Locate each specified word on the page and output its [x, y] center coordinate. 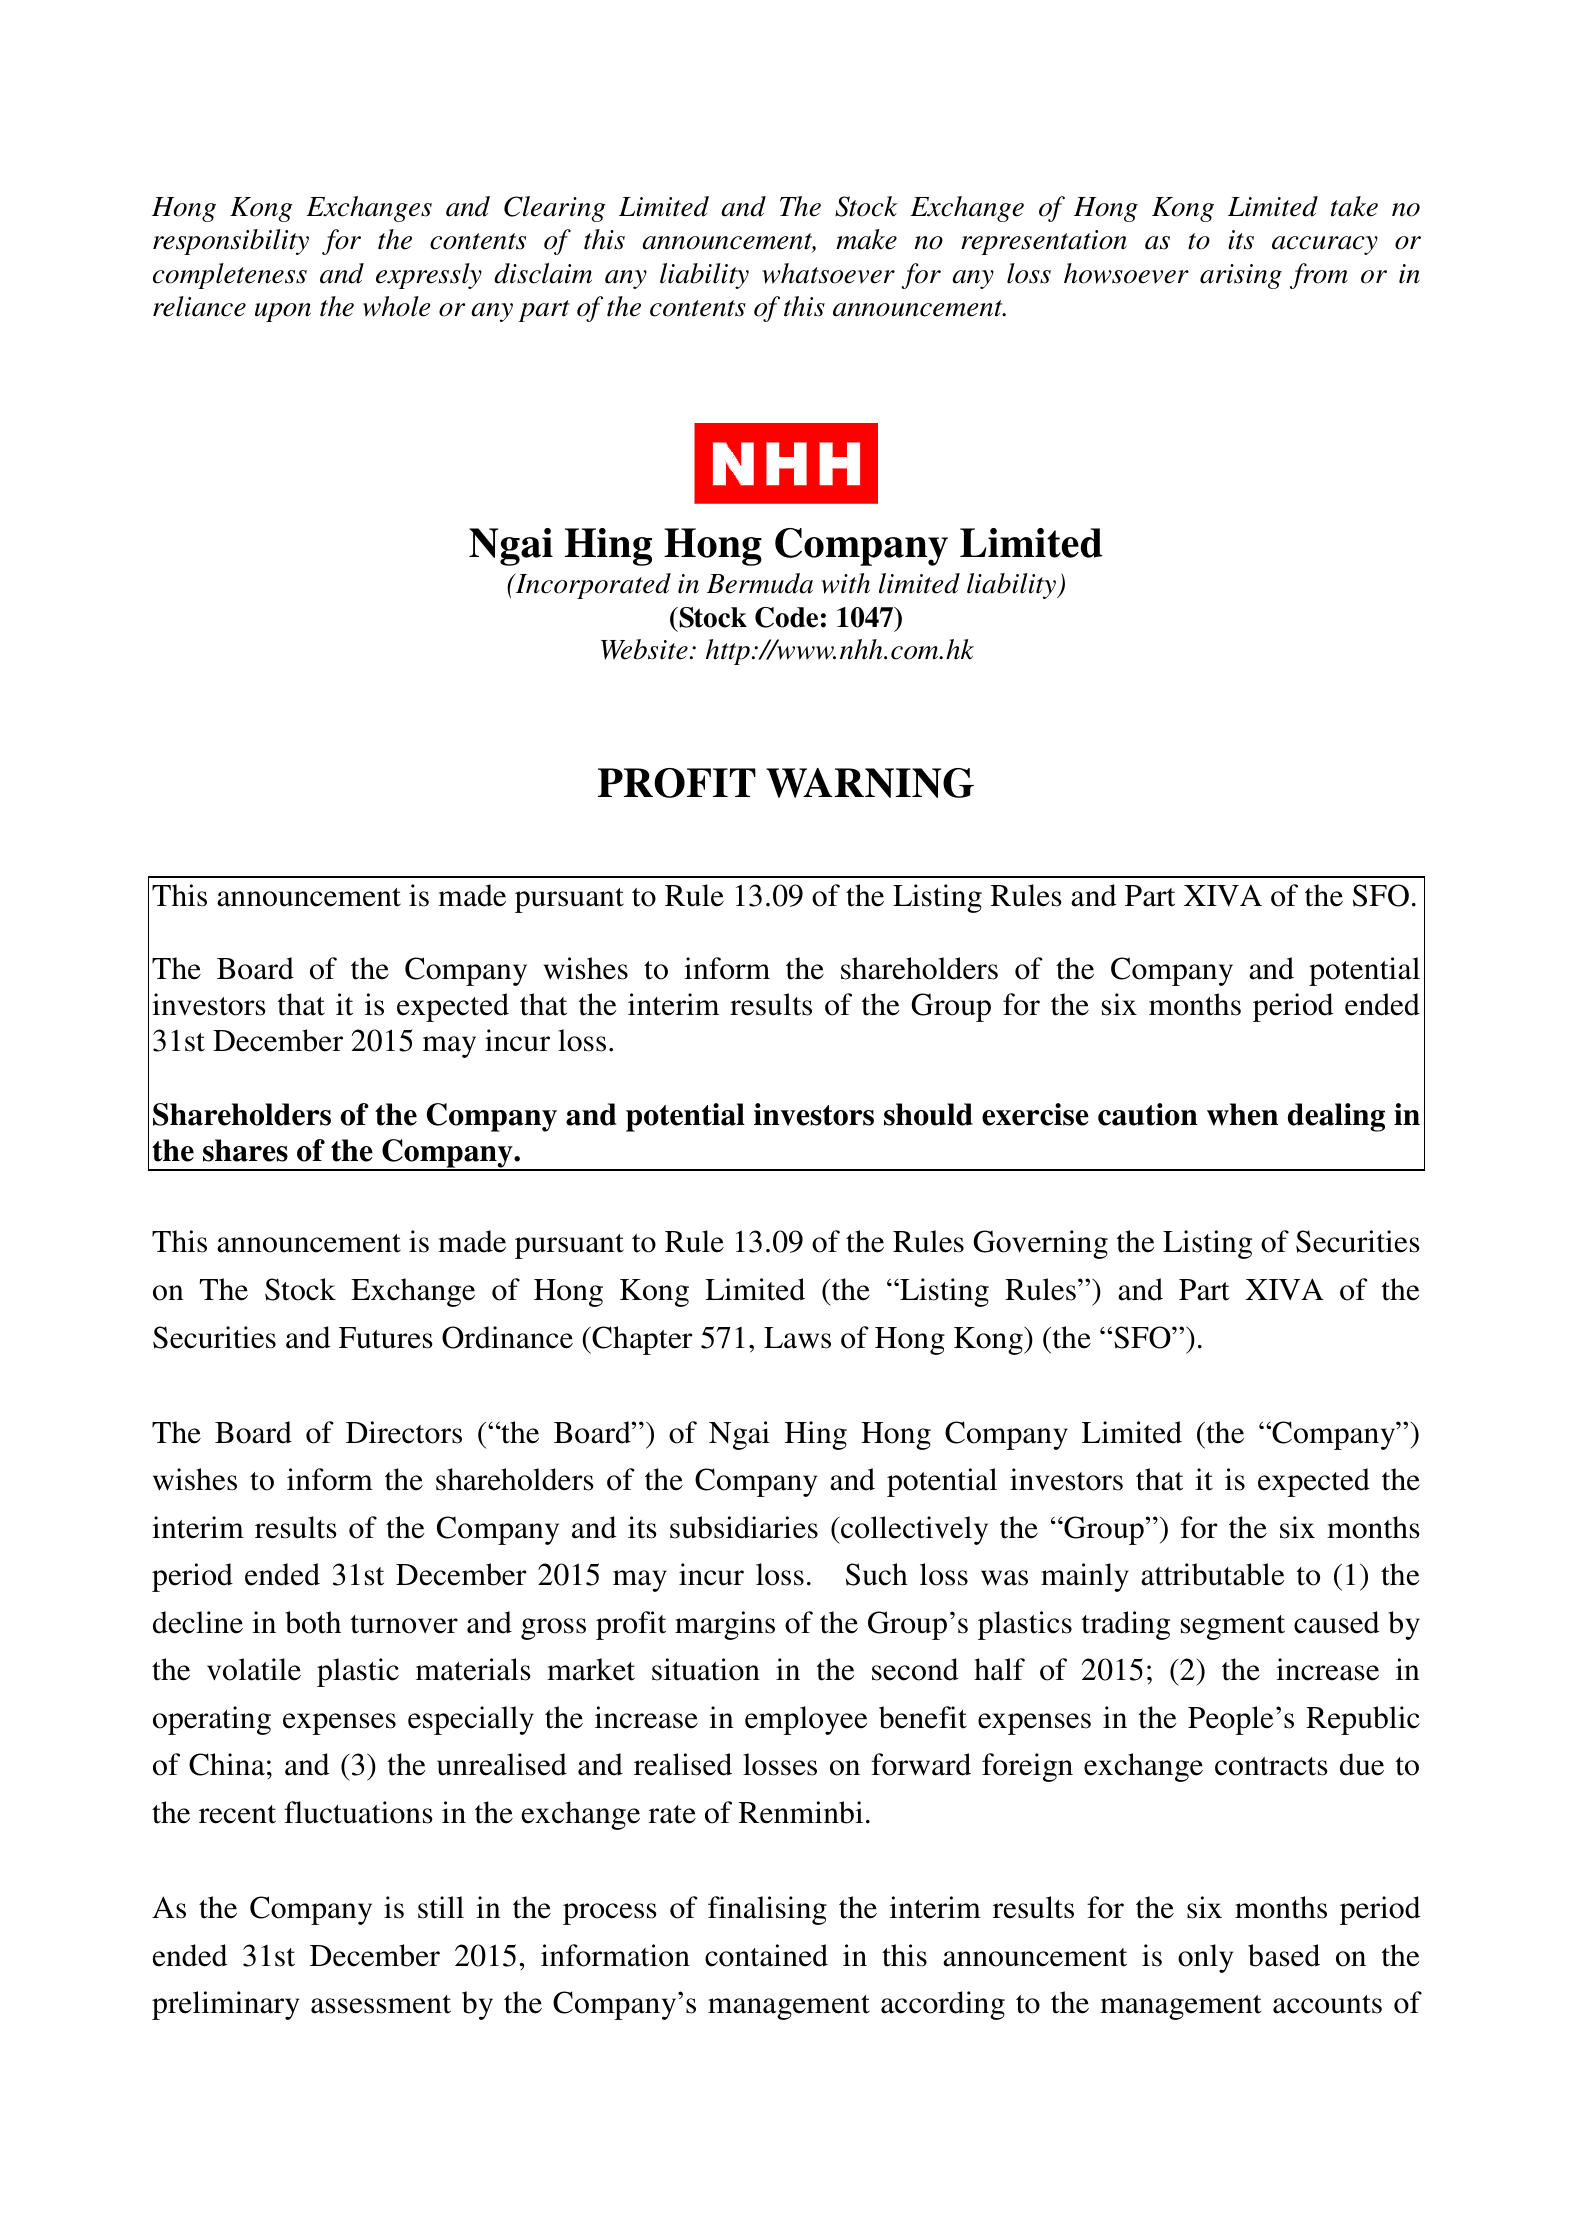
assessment [381, 2004]
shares [245, 1150]
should [928, 1114]
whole [397, 306]
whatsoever [828, 273]
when [1242, 1114]
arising [1241, 276]
